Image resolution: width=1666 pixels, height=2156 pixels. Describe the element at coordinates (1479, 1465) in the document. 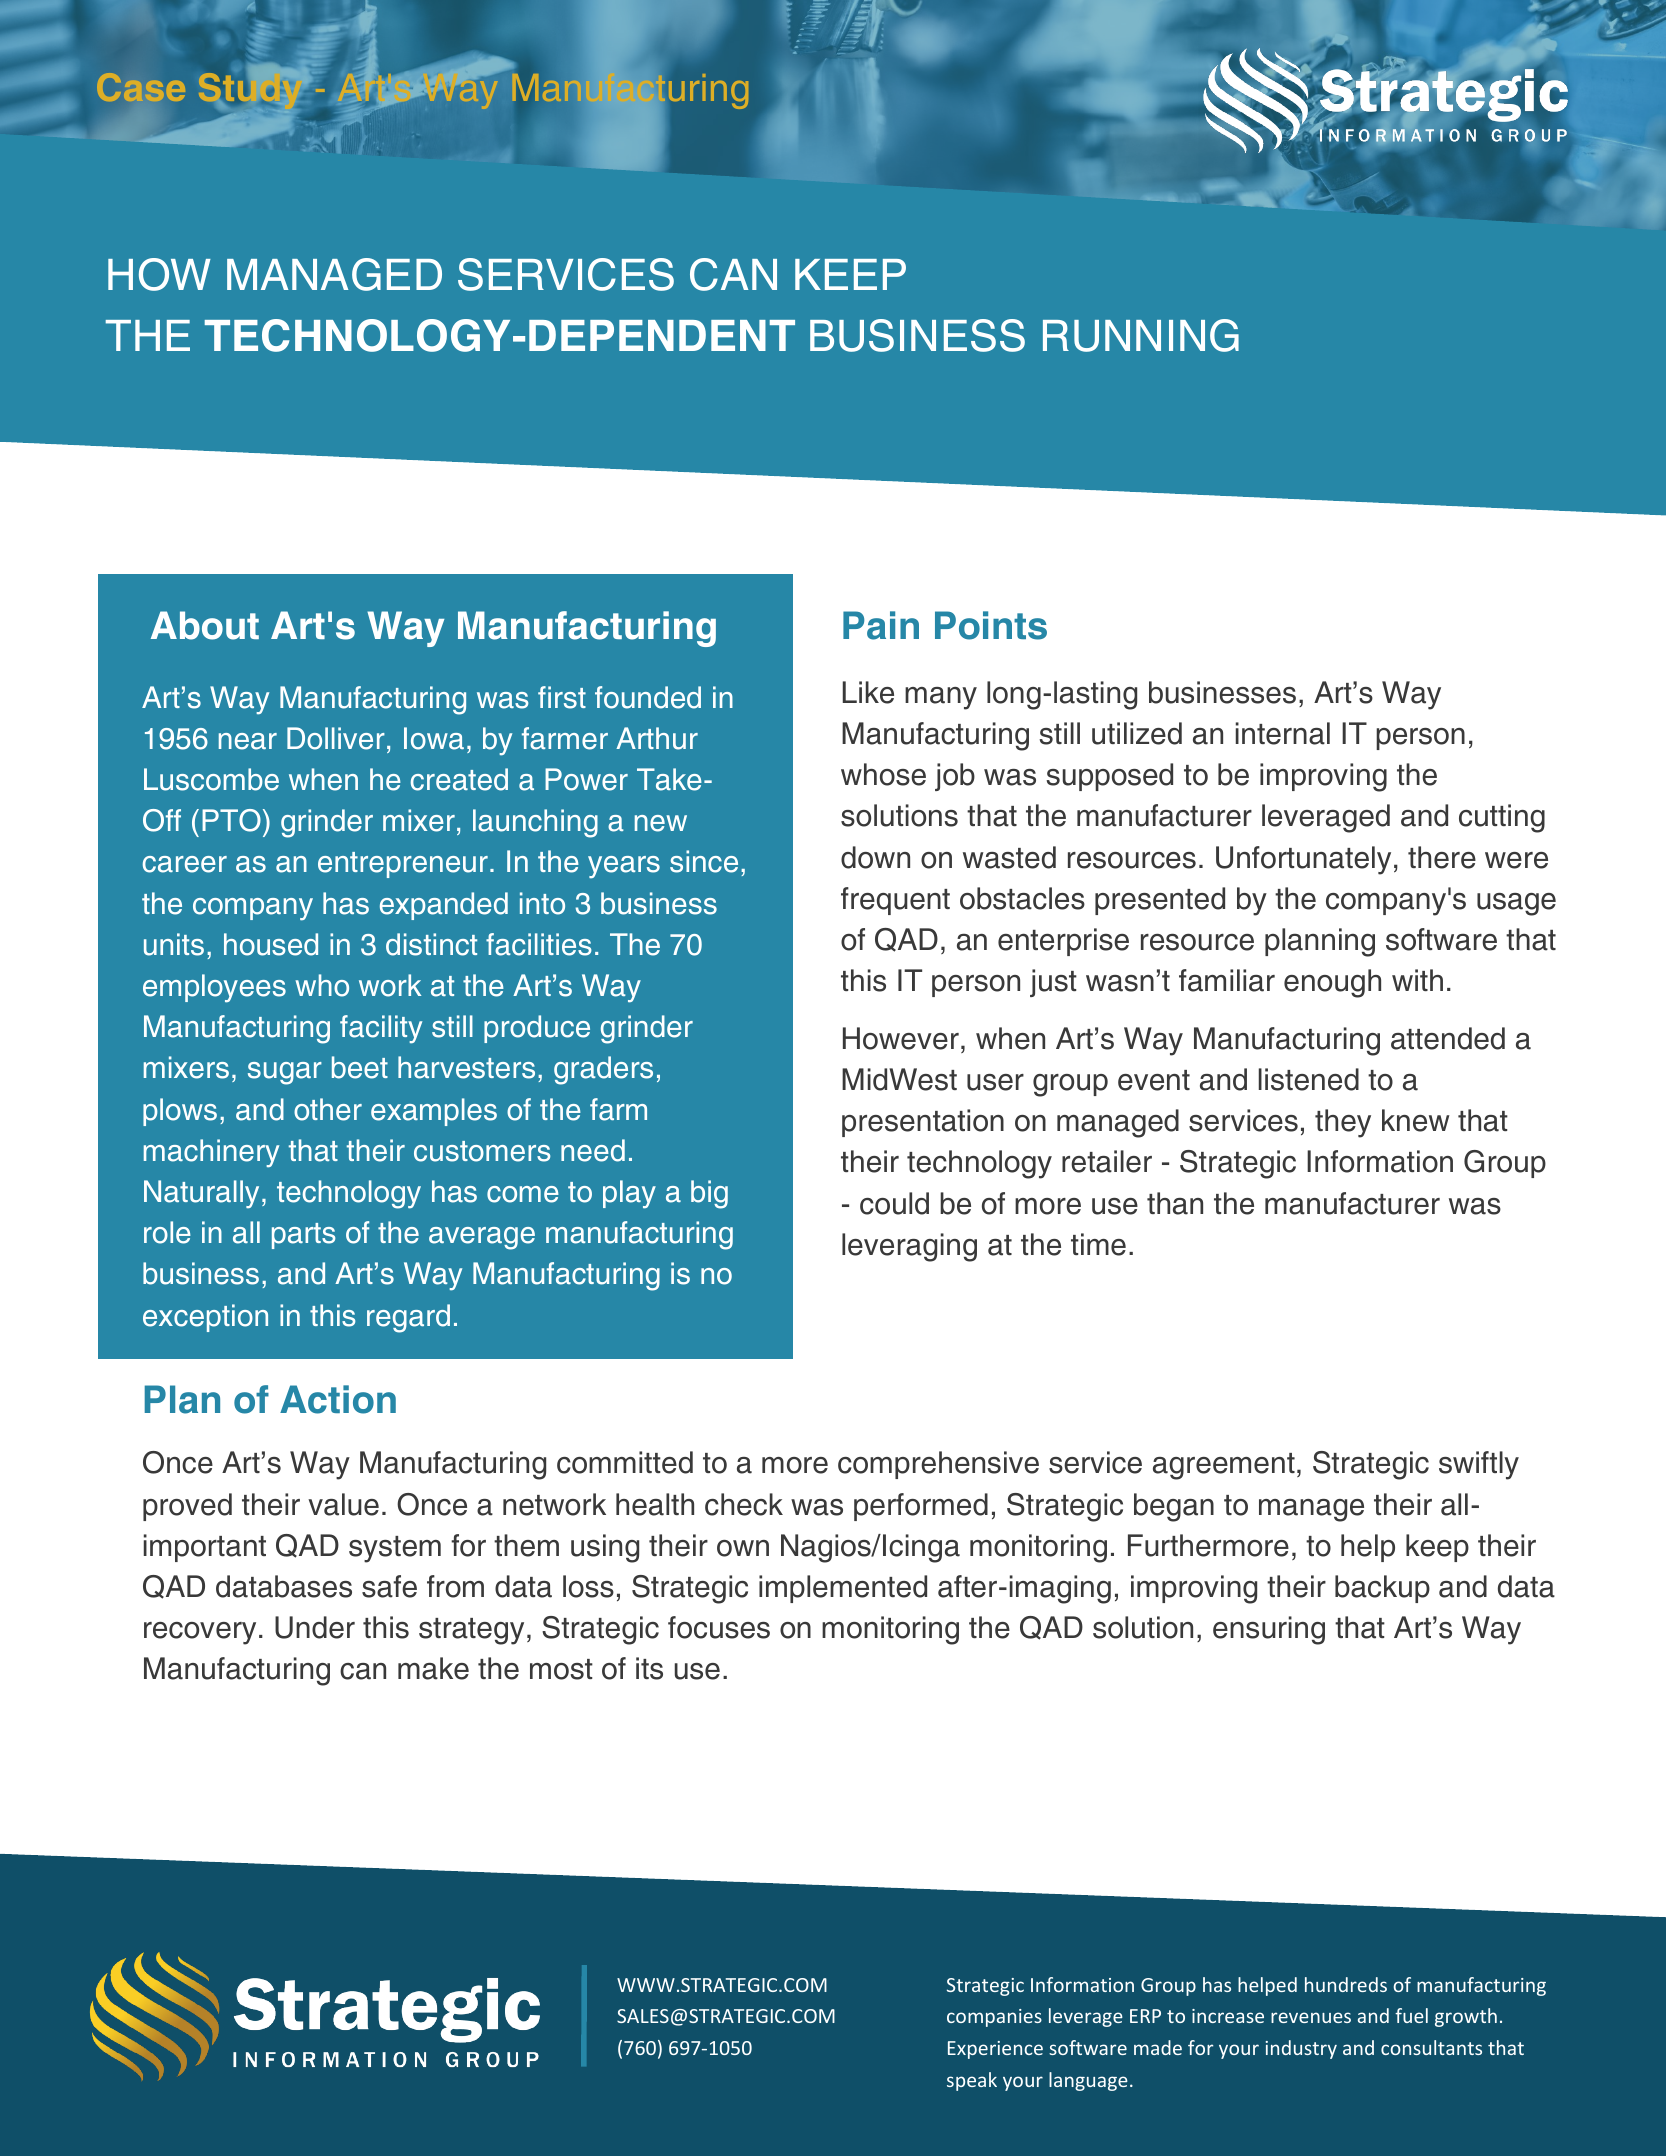

I see `swiftly` at that location.
